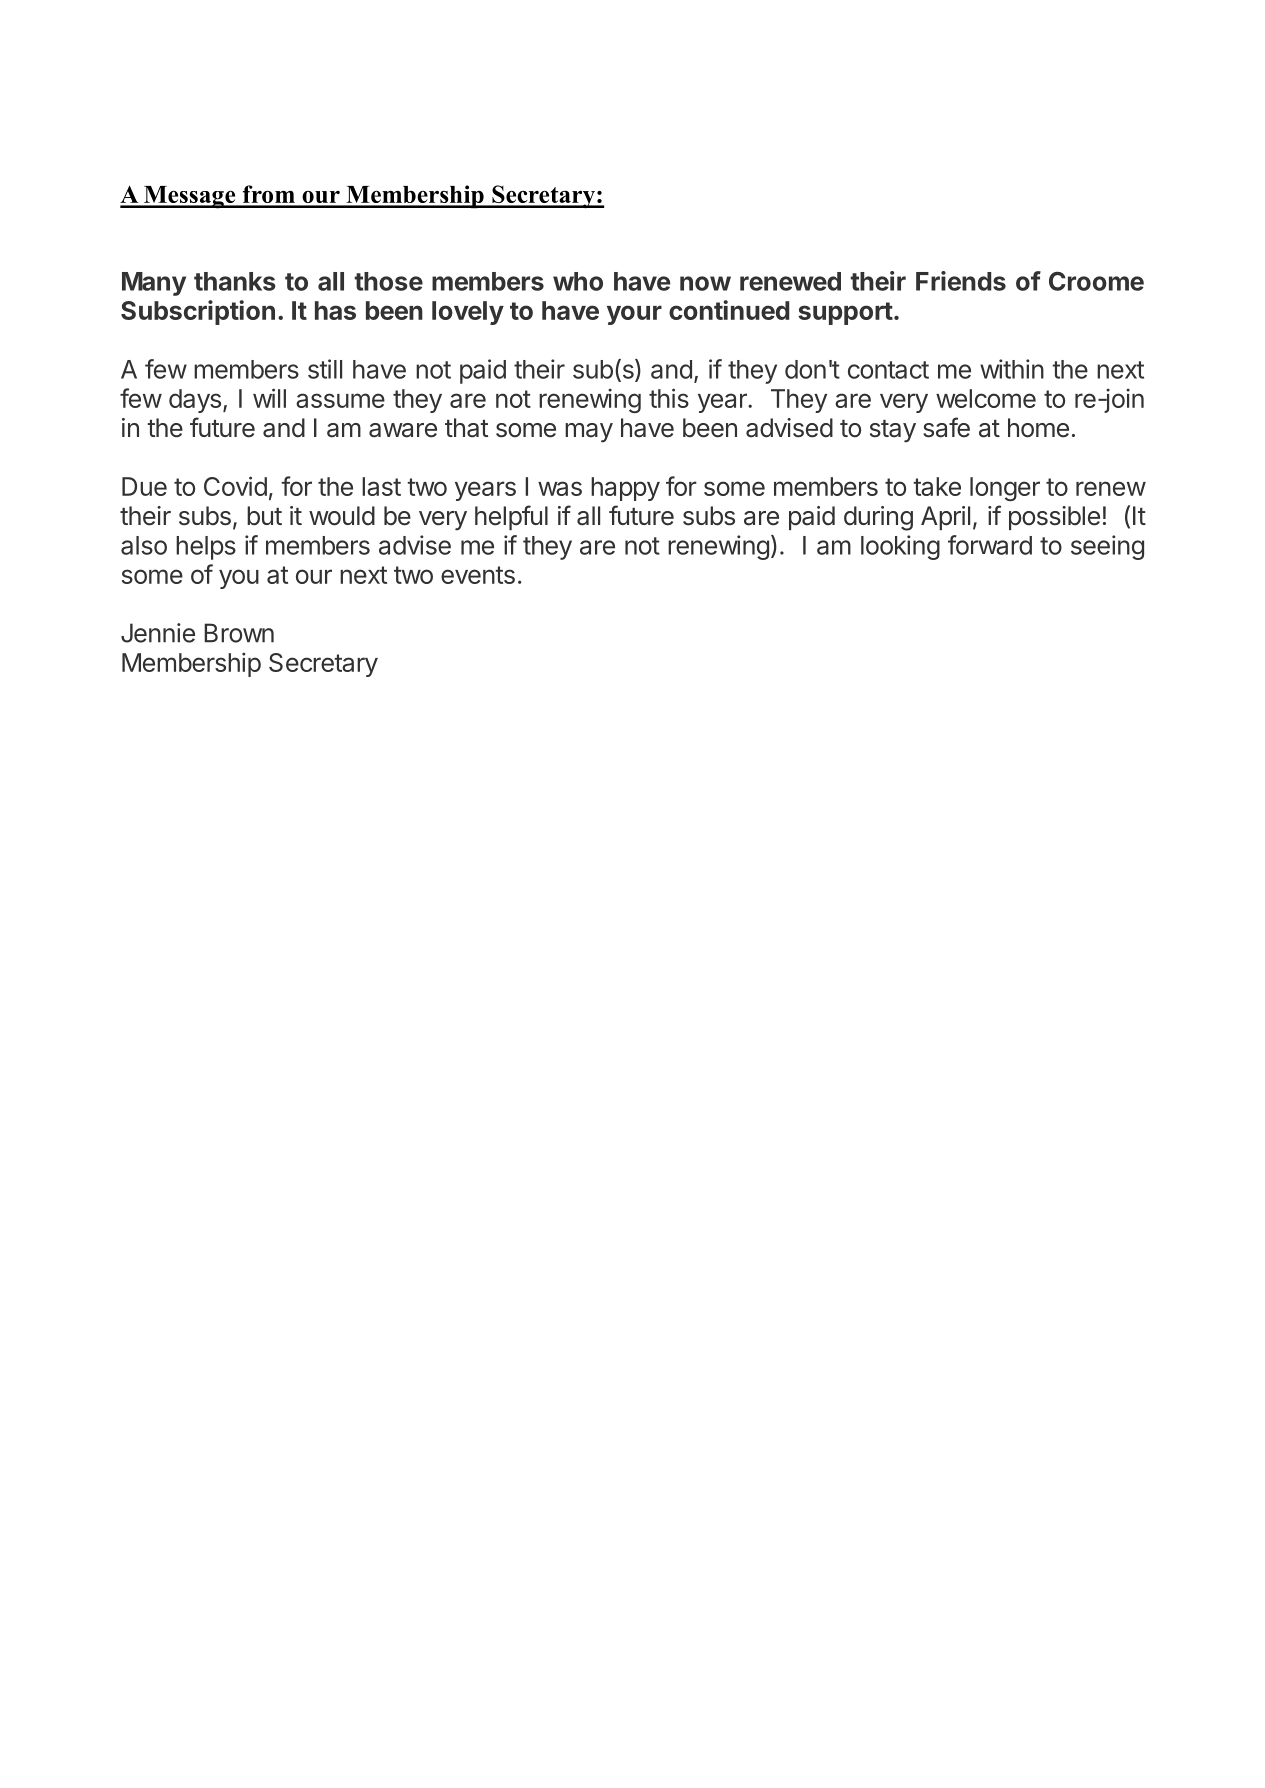 Image resolution: width=1265 pixels, height=1788 pixels. What do you see at coordinates (961, 281) in the screenshot?
I see `Friends` at bounding box center [961, 281].
